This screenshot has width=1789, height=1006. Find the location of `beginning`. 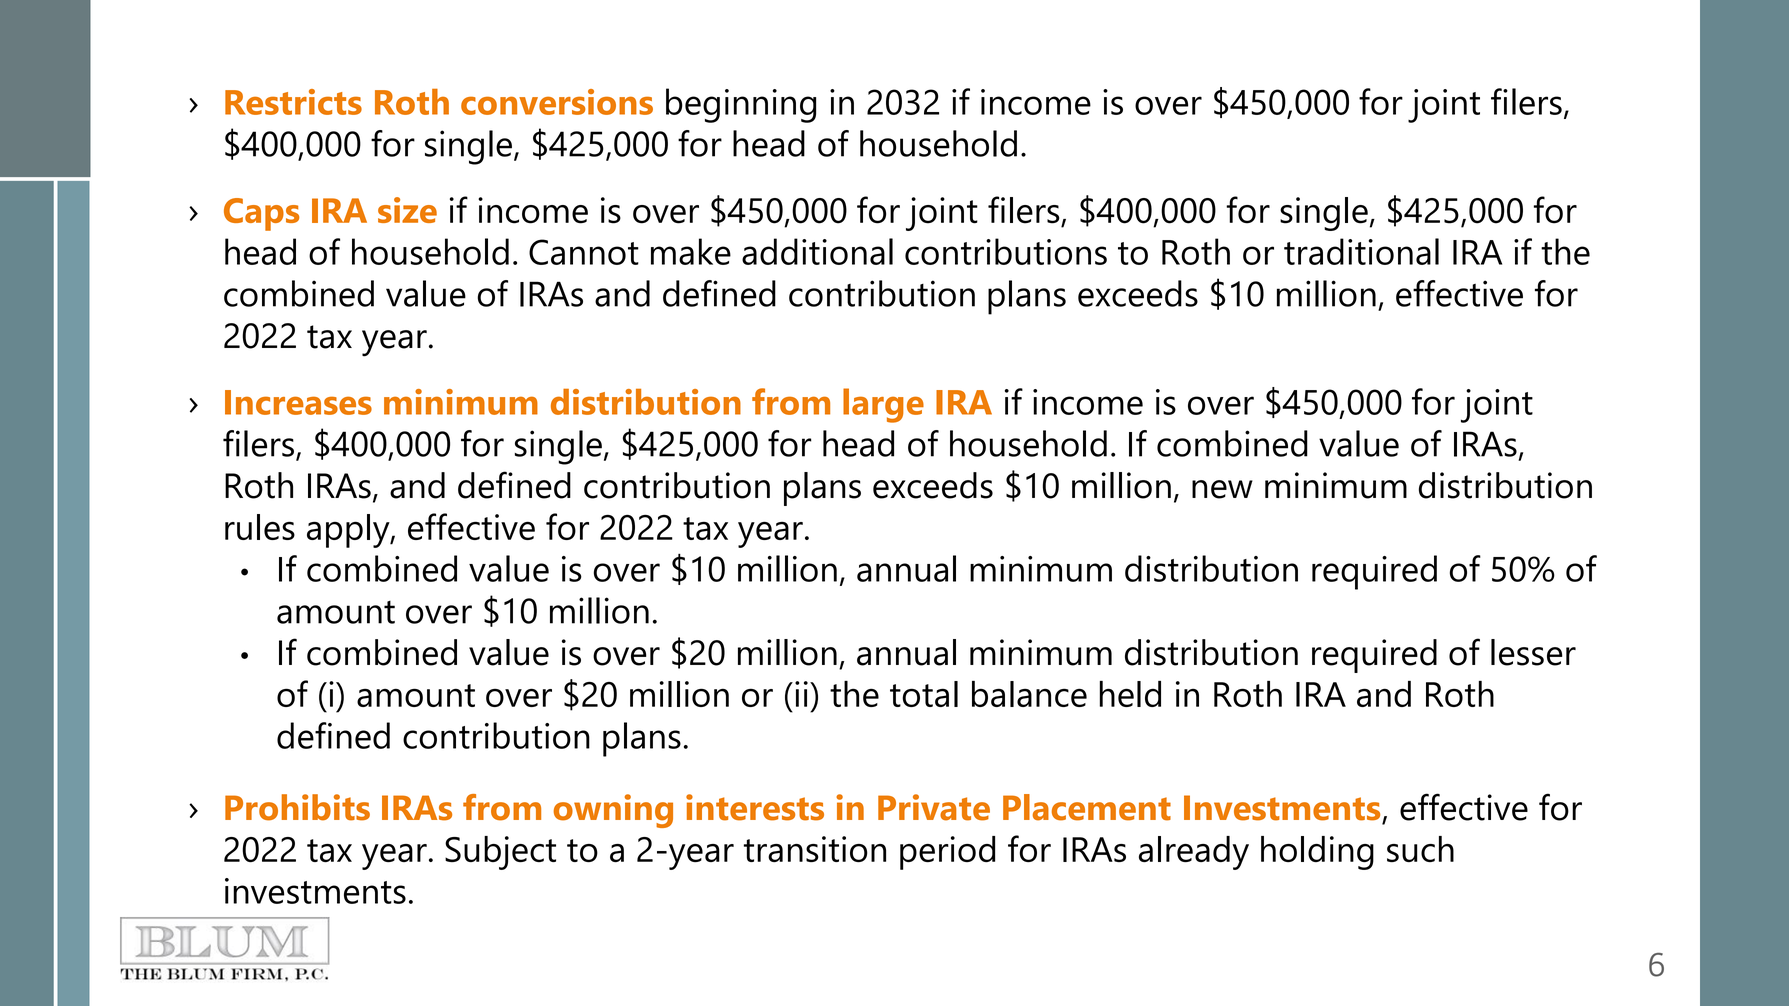

beginning is located at coordinates (741, 105).
